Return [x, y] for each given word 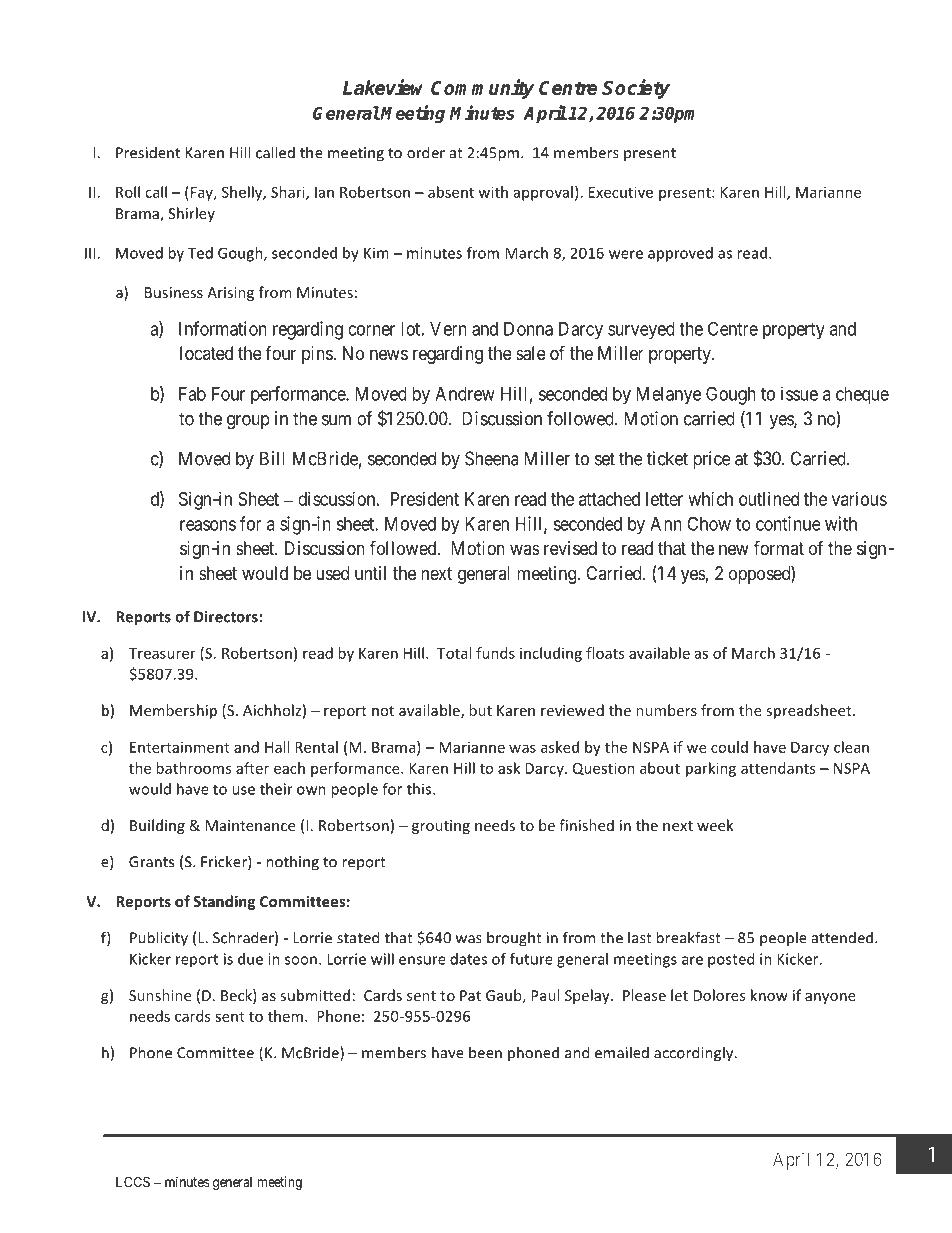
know [769, 995]
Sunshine [160, 995]
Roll [128, 192]
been [485, 1052]
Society [636, 89]
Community [482, 89]
